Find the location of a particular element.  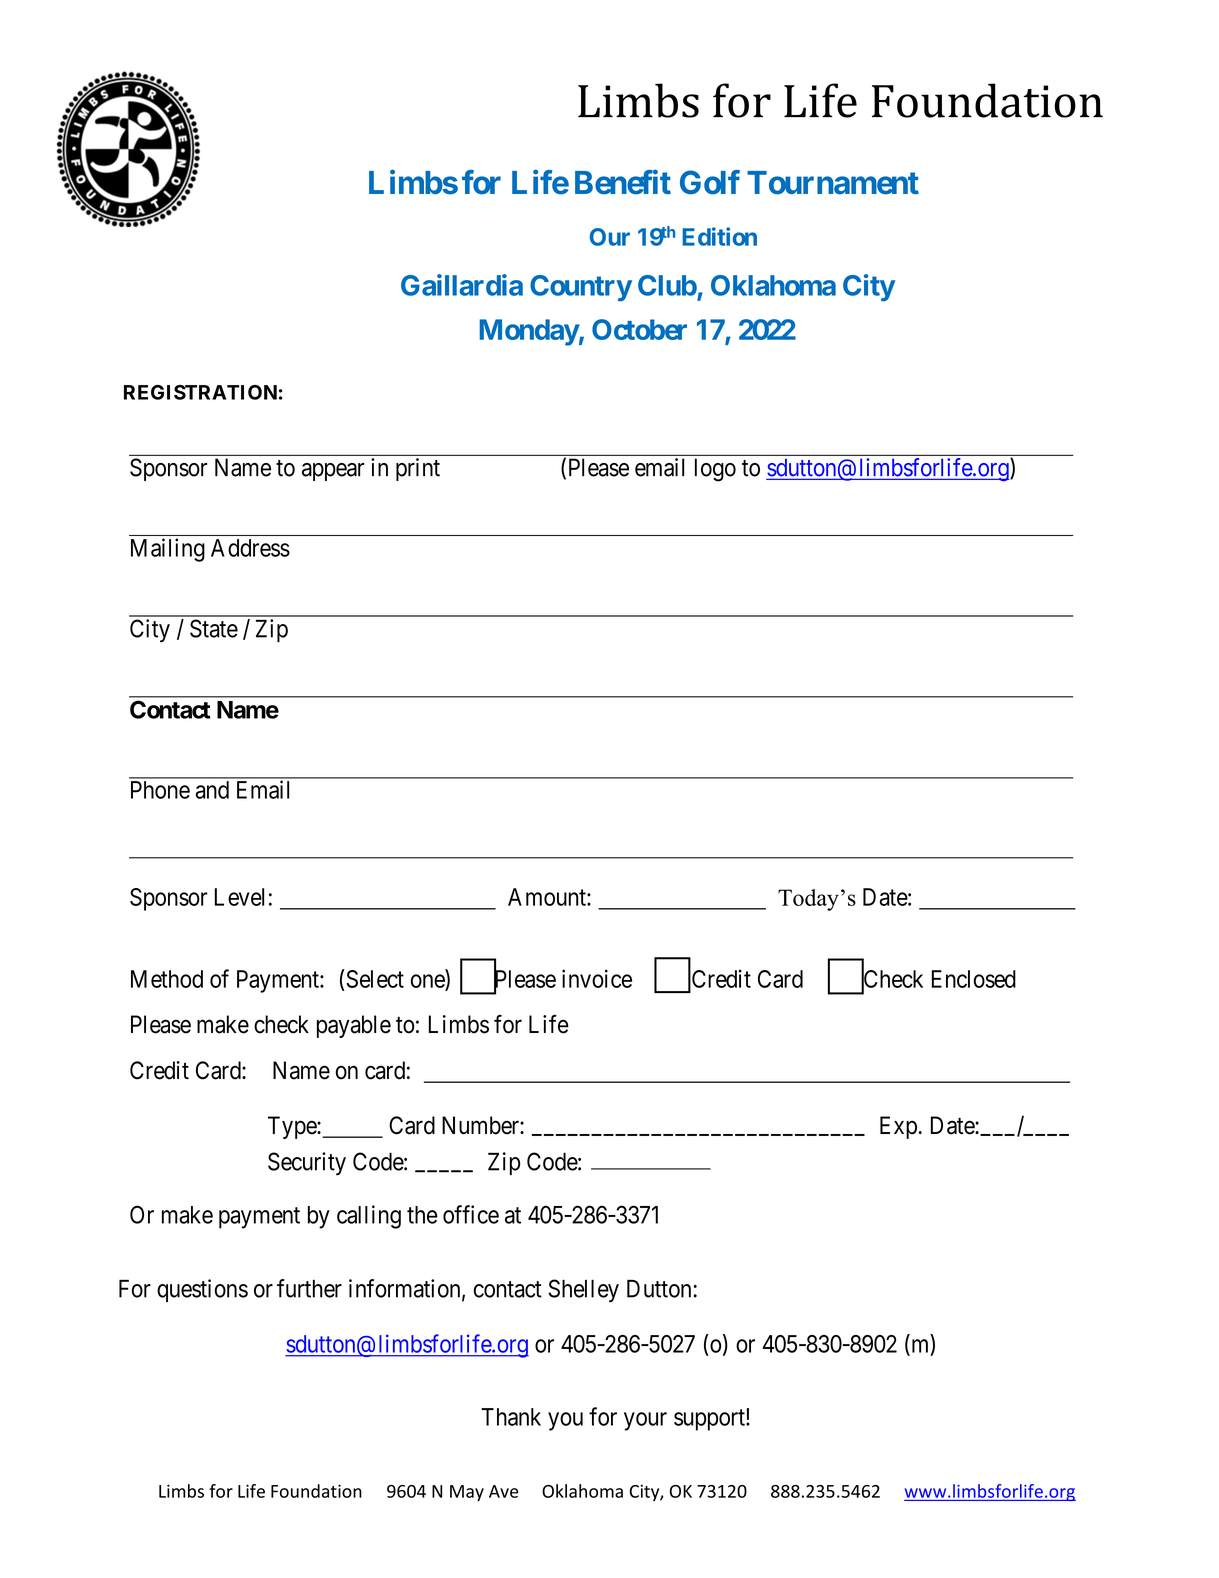

invoice is located at coordinates (597, 978).
